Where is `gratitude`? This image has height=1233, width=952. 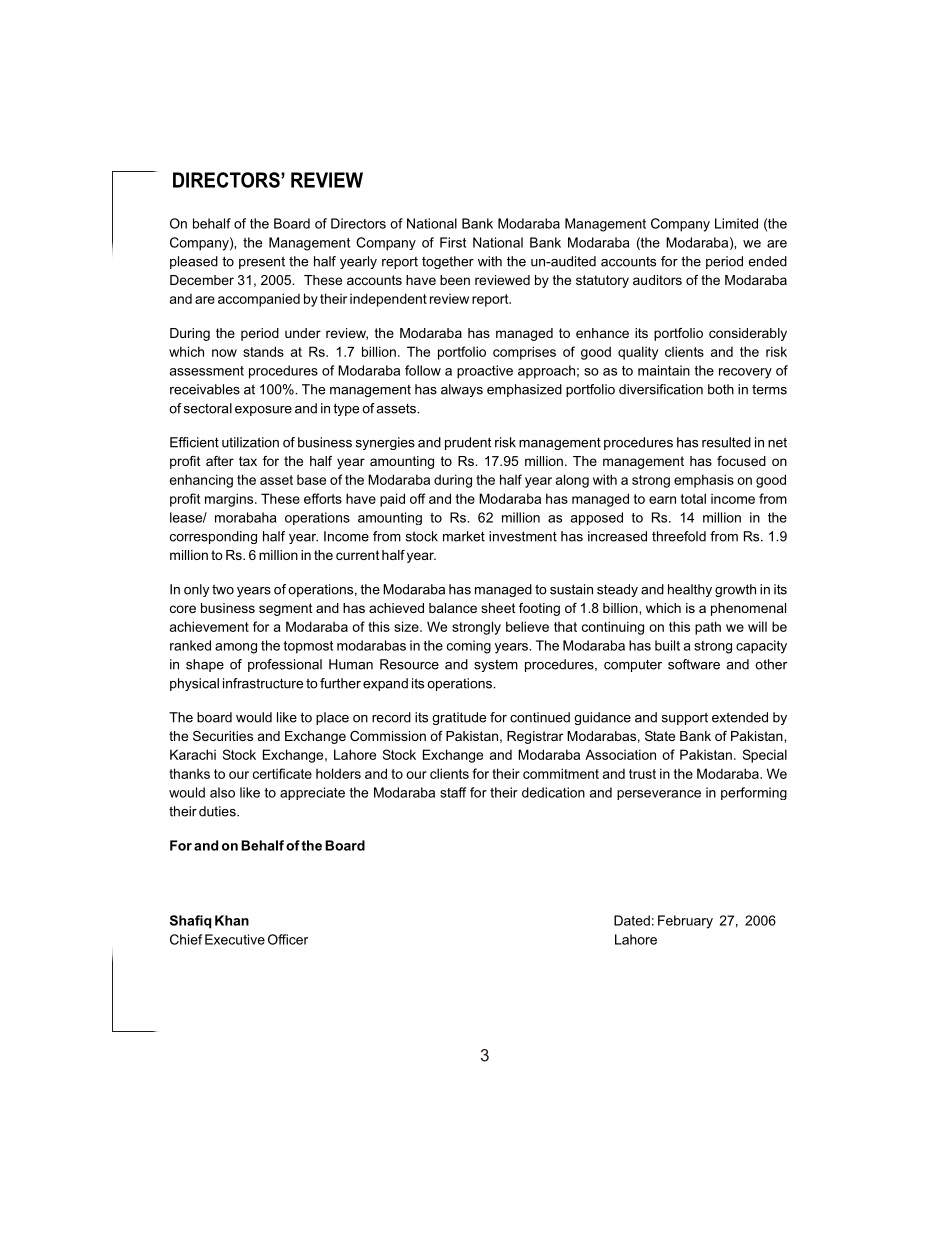
gratitude is located at coordinates (459, 718).
